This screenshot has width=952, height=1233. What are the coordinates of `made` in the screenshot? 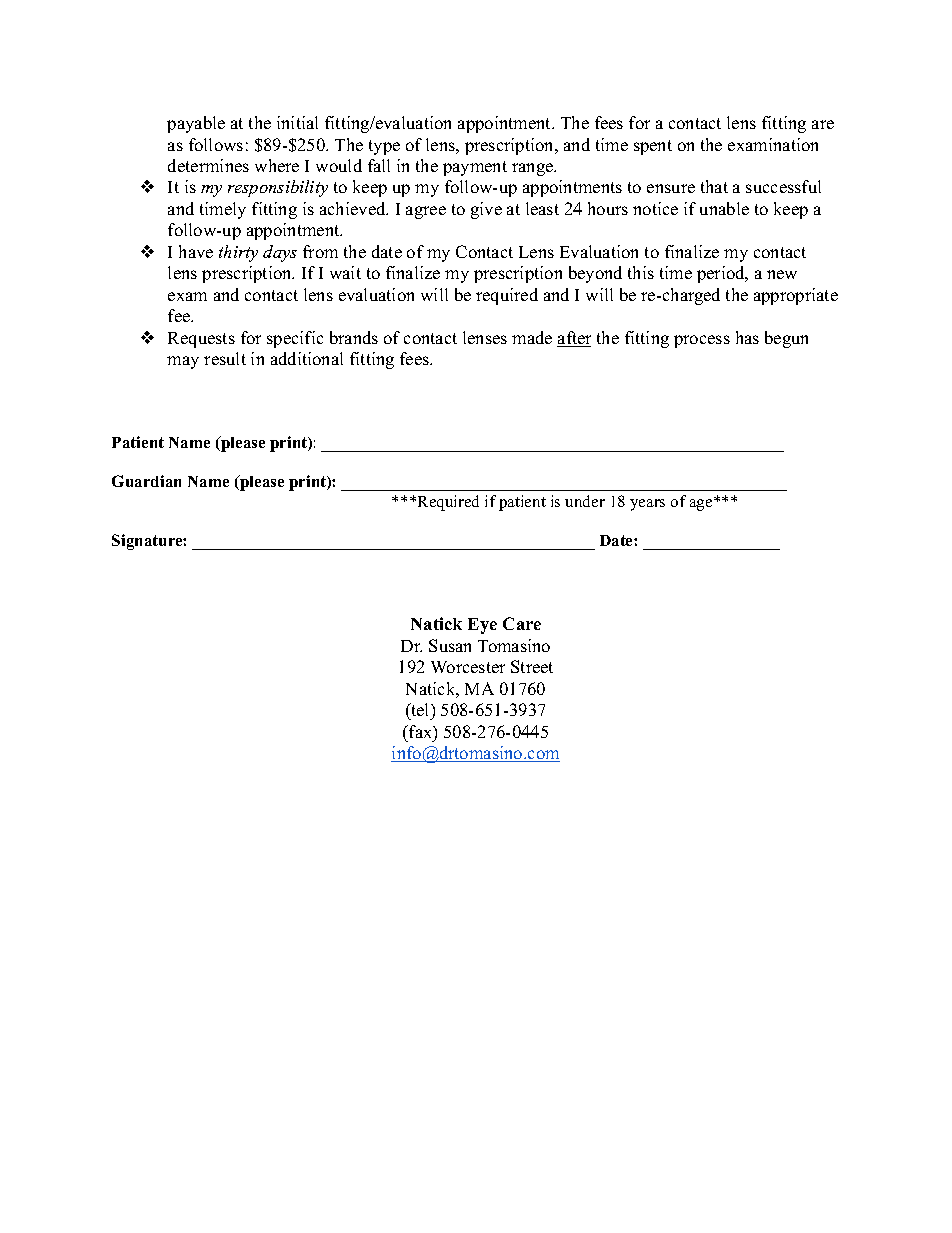 It's located at (532, 337).
